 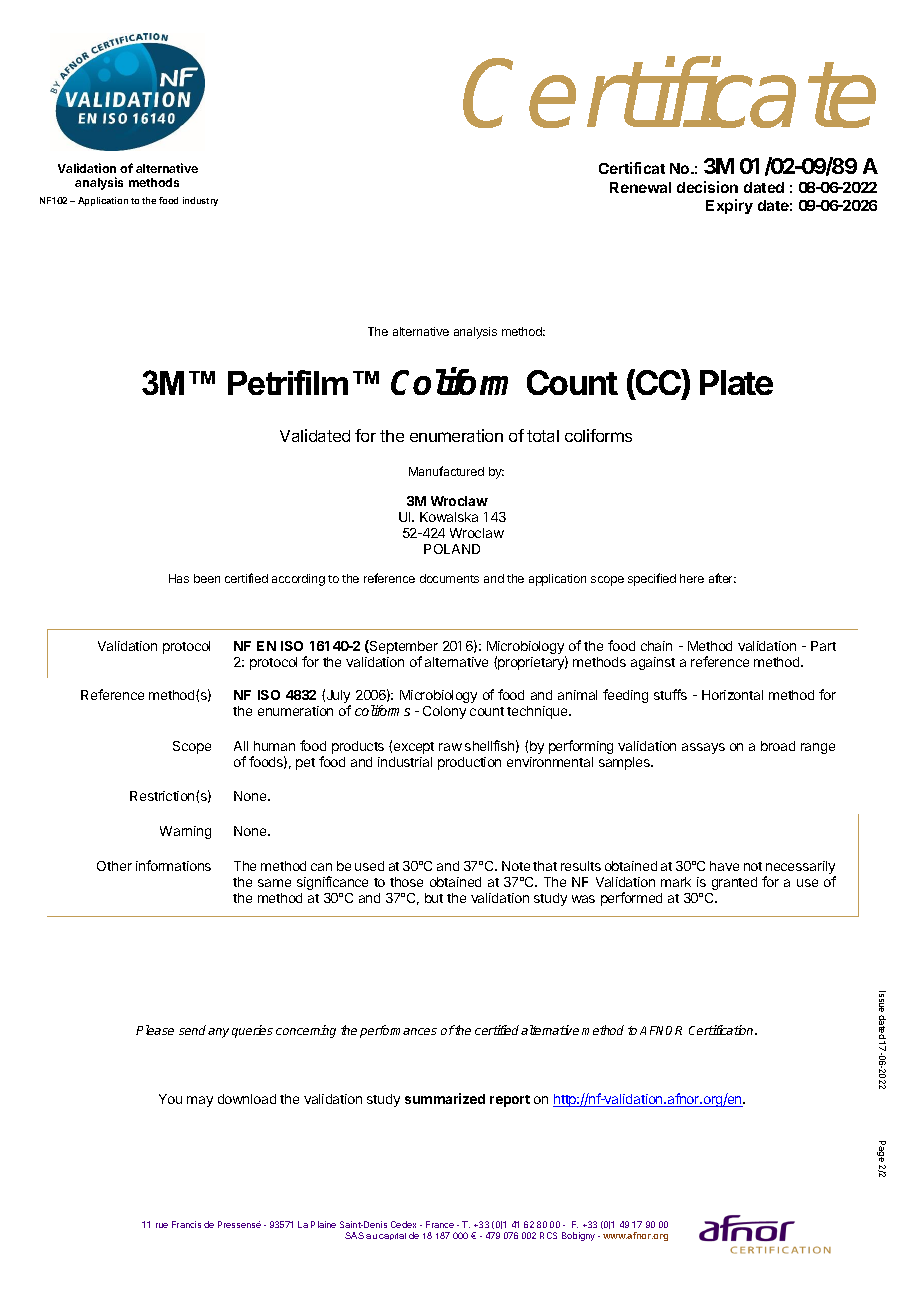 What do you see at coordinates (192, 1030) in the document?
I see `send` at bounding box center [192, 1030].
